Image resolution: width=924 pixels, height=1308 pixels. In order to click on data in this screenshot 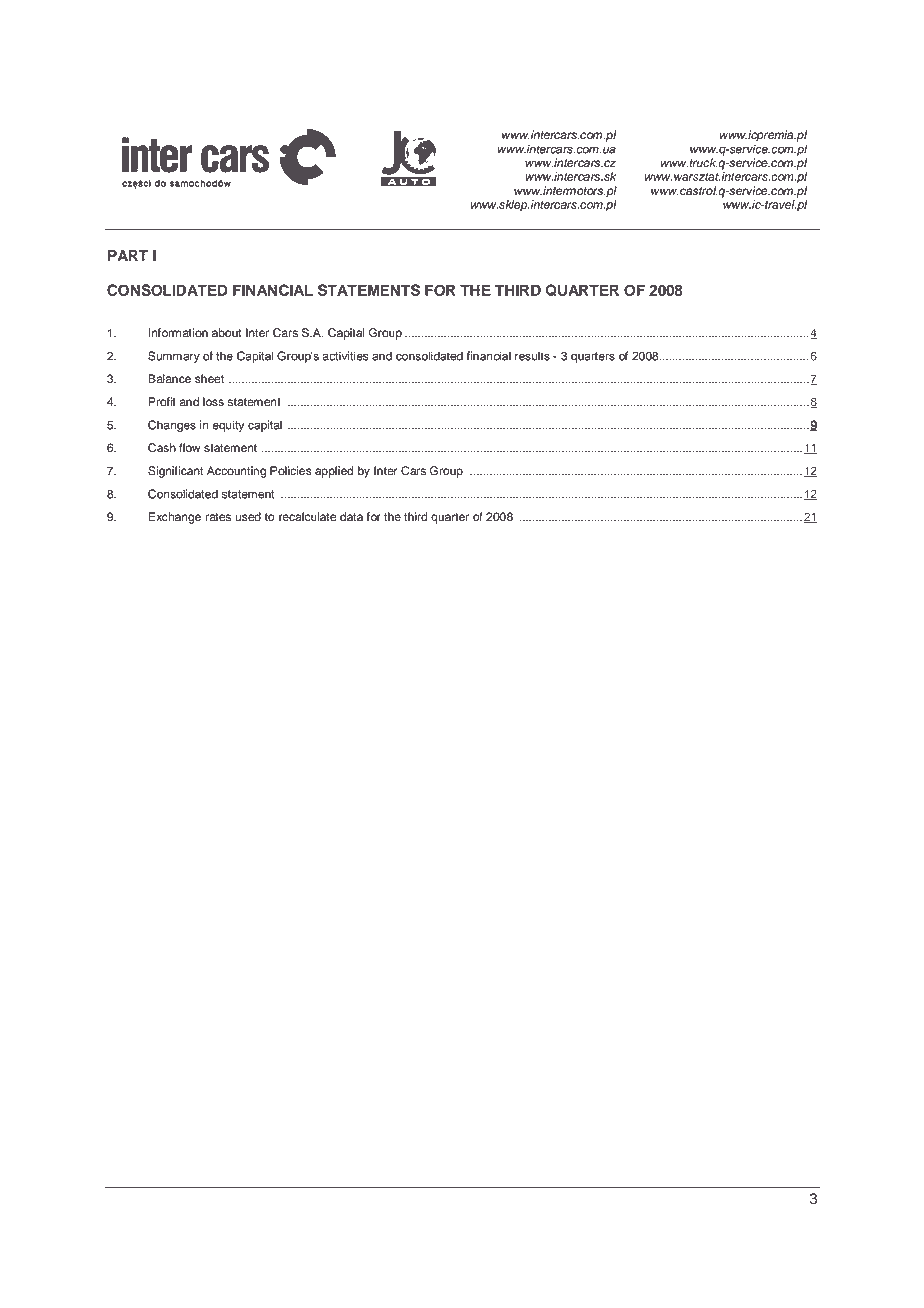, I will do `click(351, 517)`.
